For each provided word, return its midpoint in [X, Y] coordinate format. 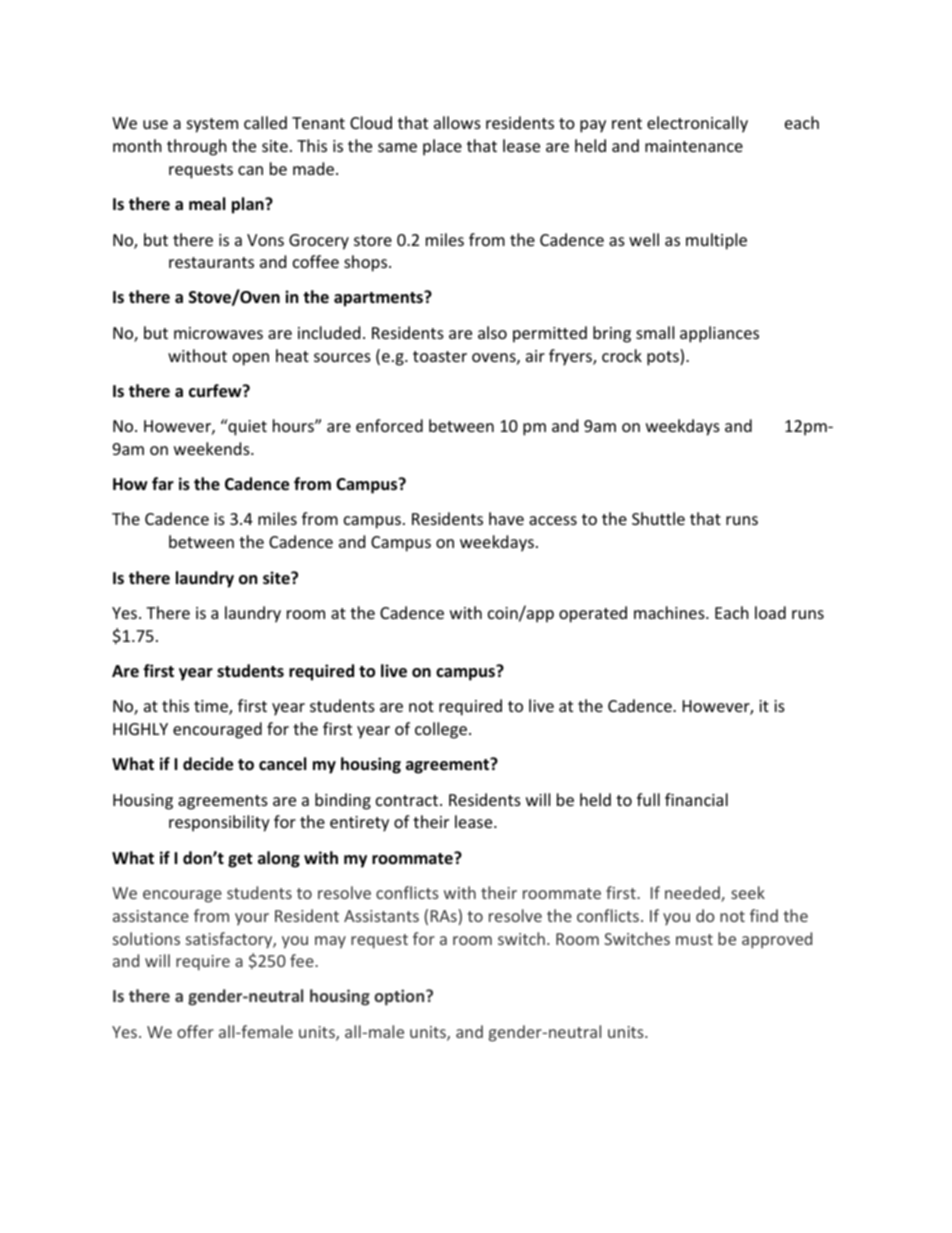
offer [195, 1031]
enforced [389, 425]
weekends [213, 448]
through [197, 147]
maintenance [694, 146]
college [441, 730]
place [442, 147]
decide [208, 764]
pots [664, 357]
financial [696, 799]
